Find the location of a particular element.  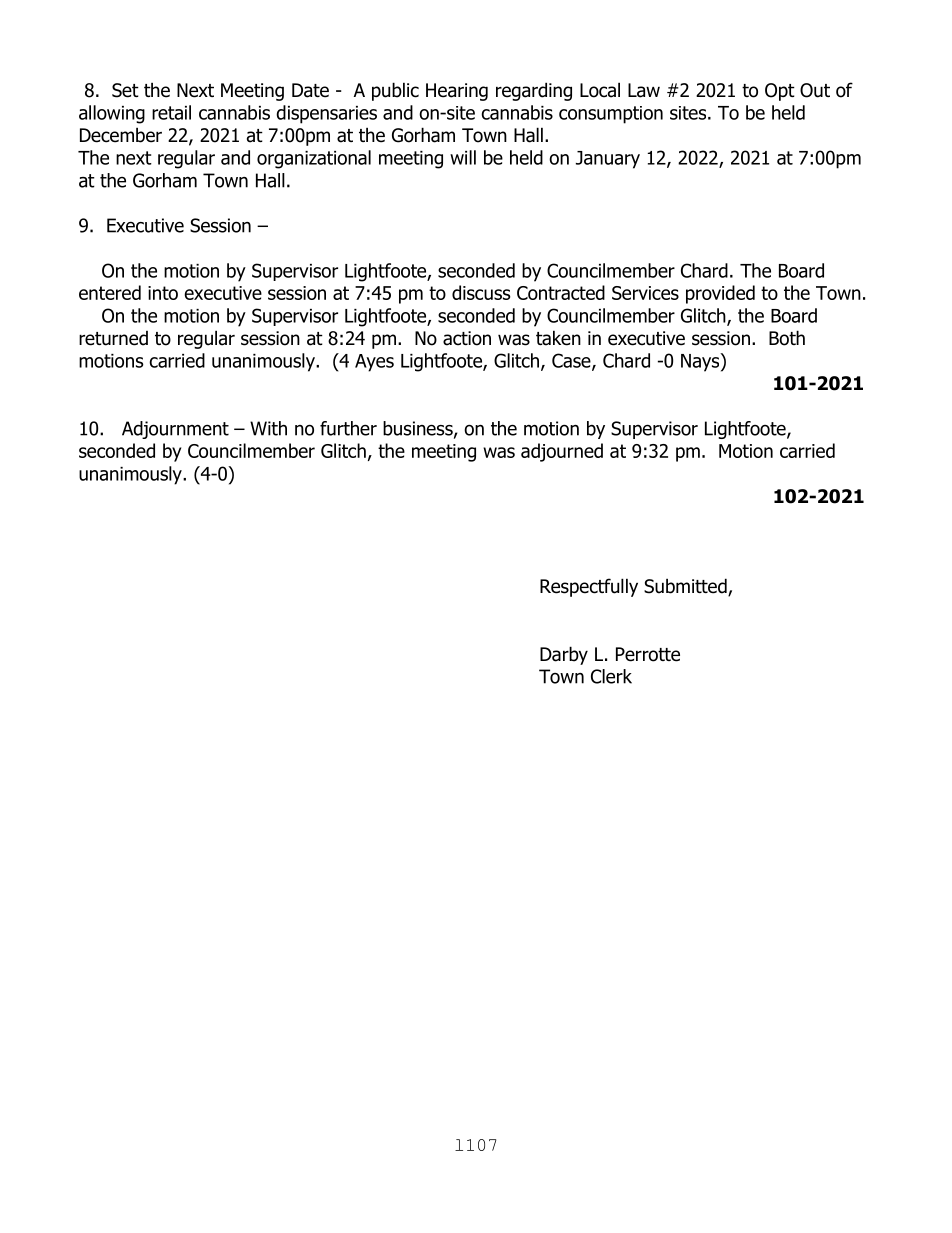

Clerk is located at coordinates (611, 676).
